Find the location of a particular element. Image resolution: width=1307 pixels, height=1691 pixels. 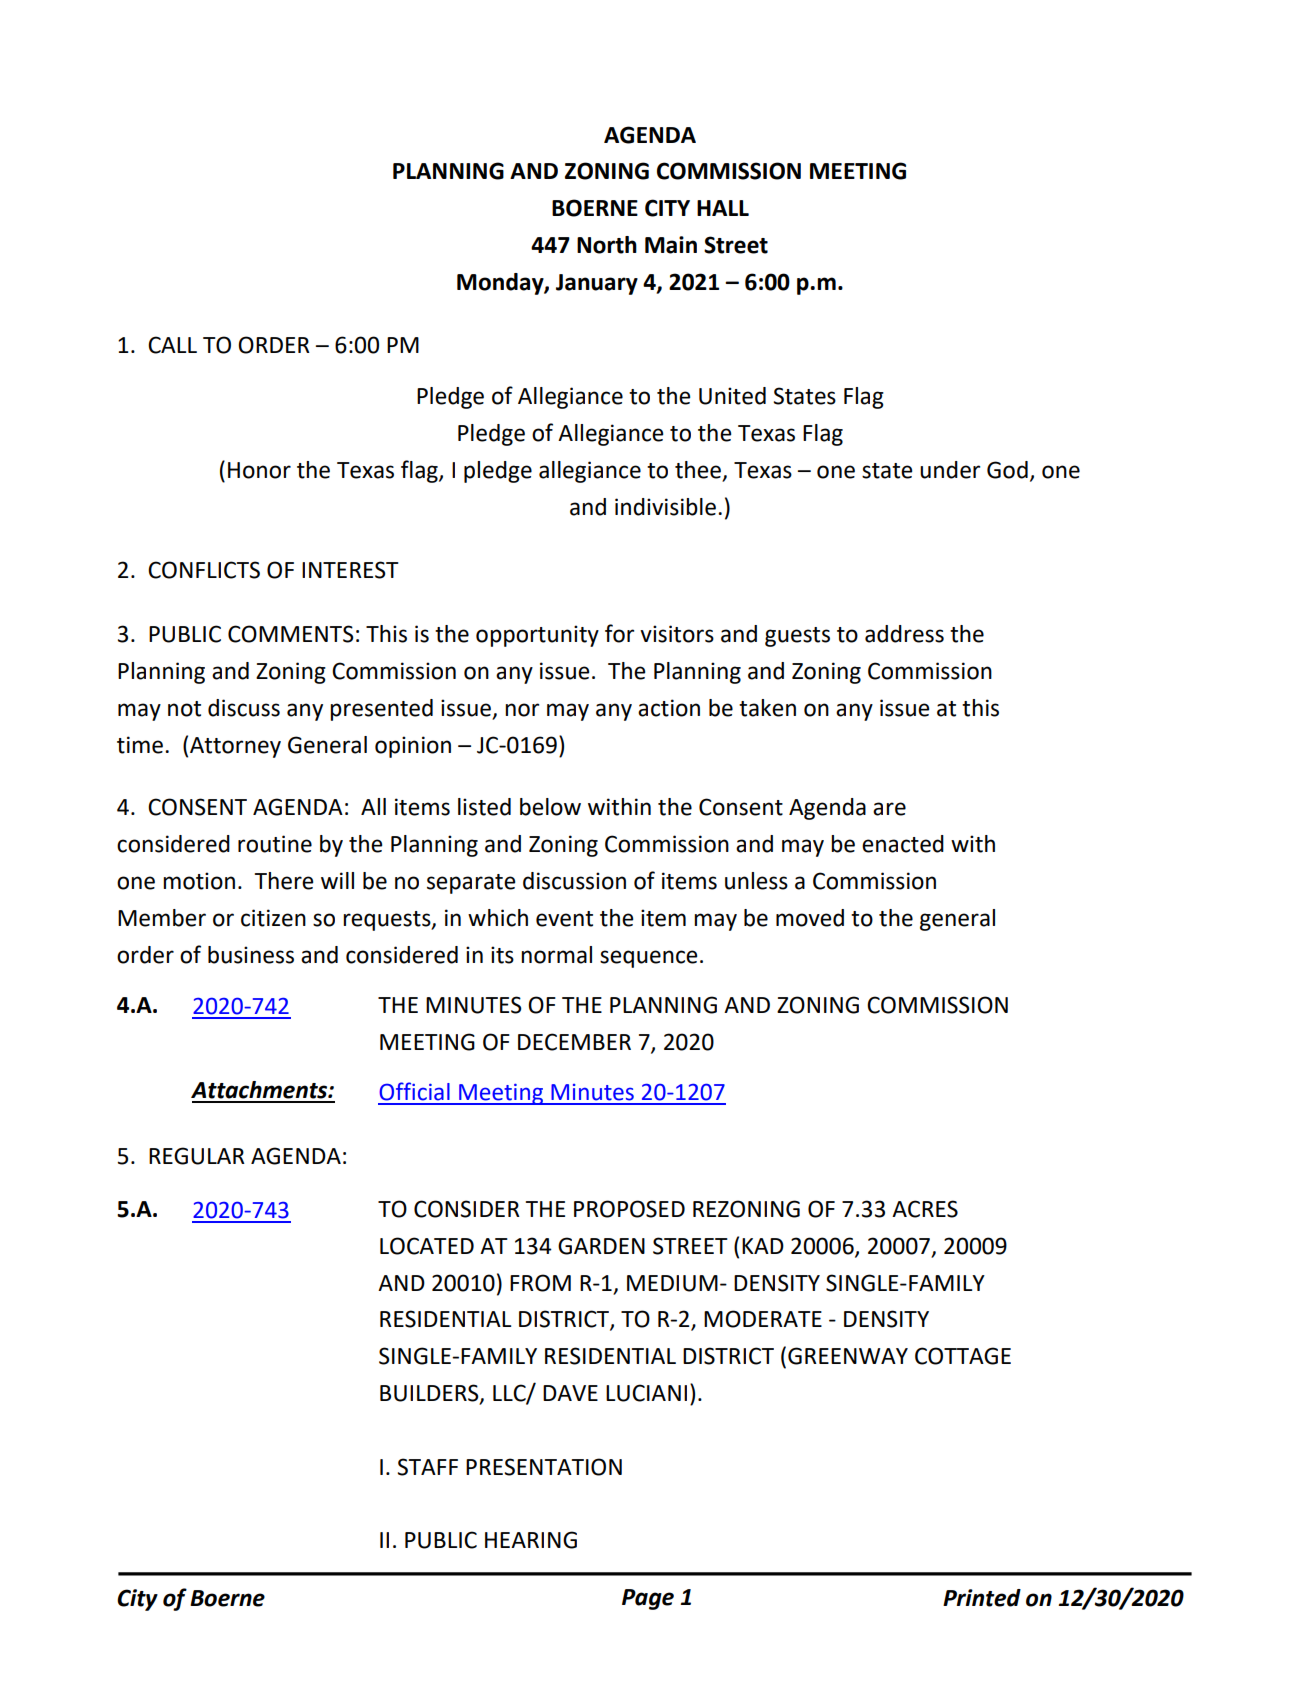

opportunity is located at coordinates (537, 636).
